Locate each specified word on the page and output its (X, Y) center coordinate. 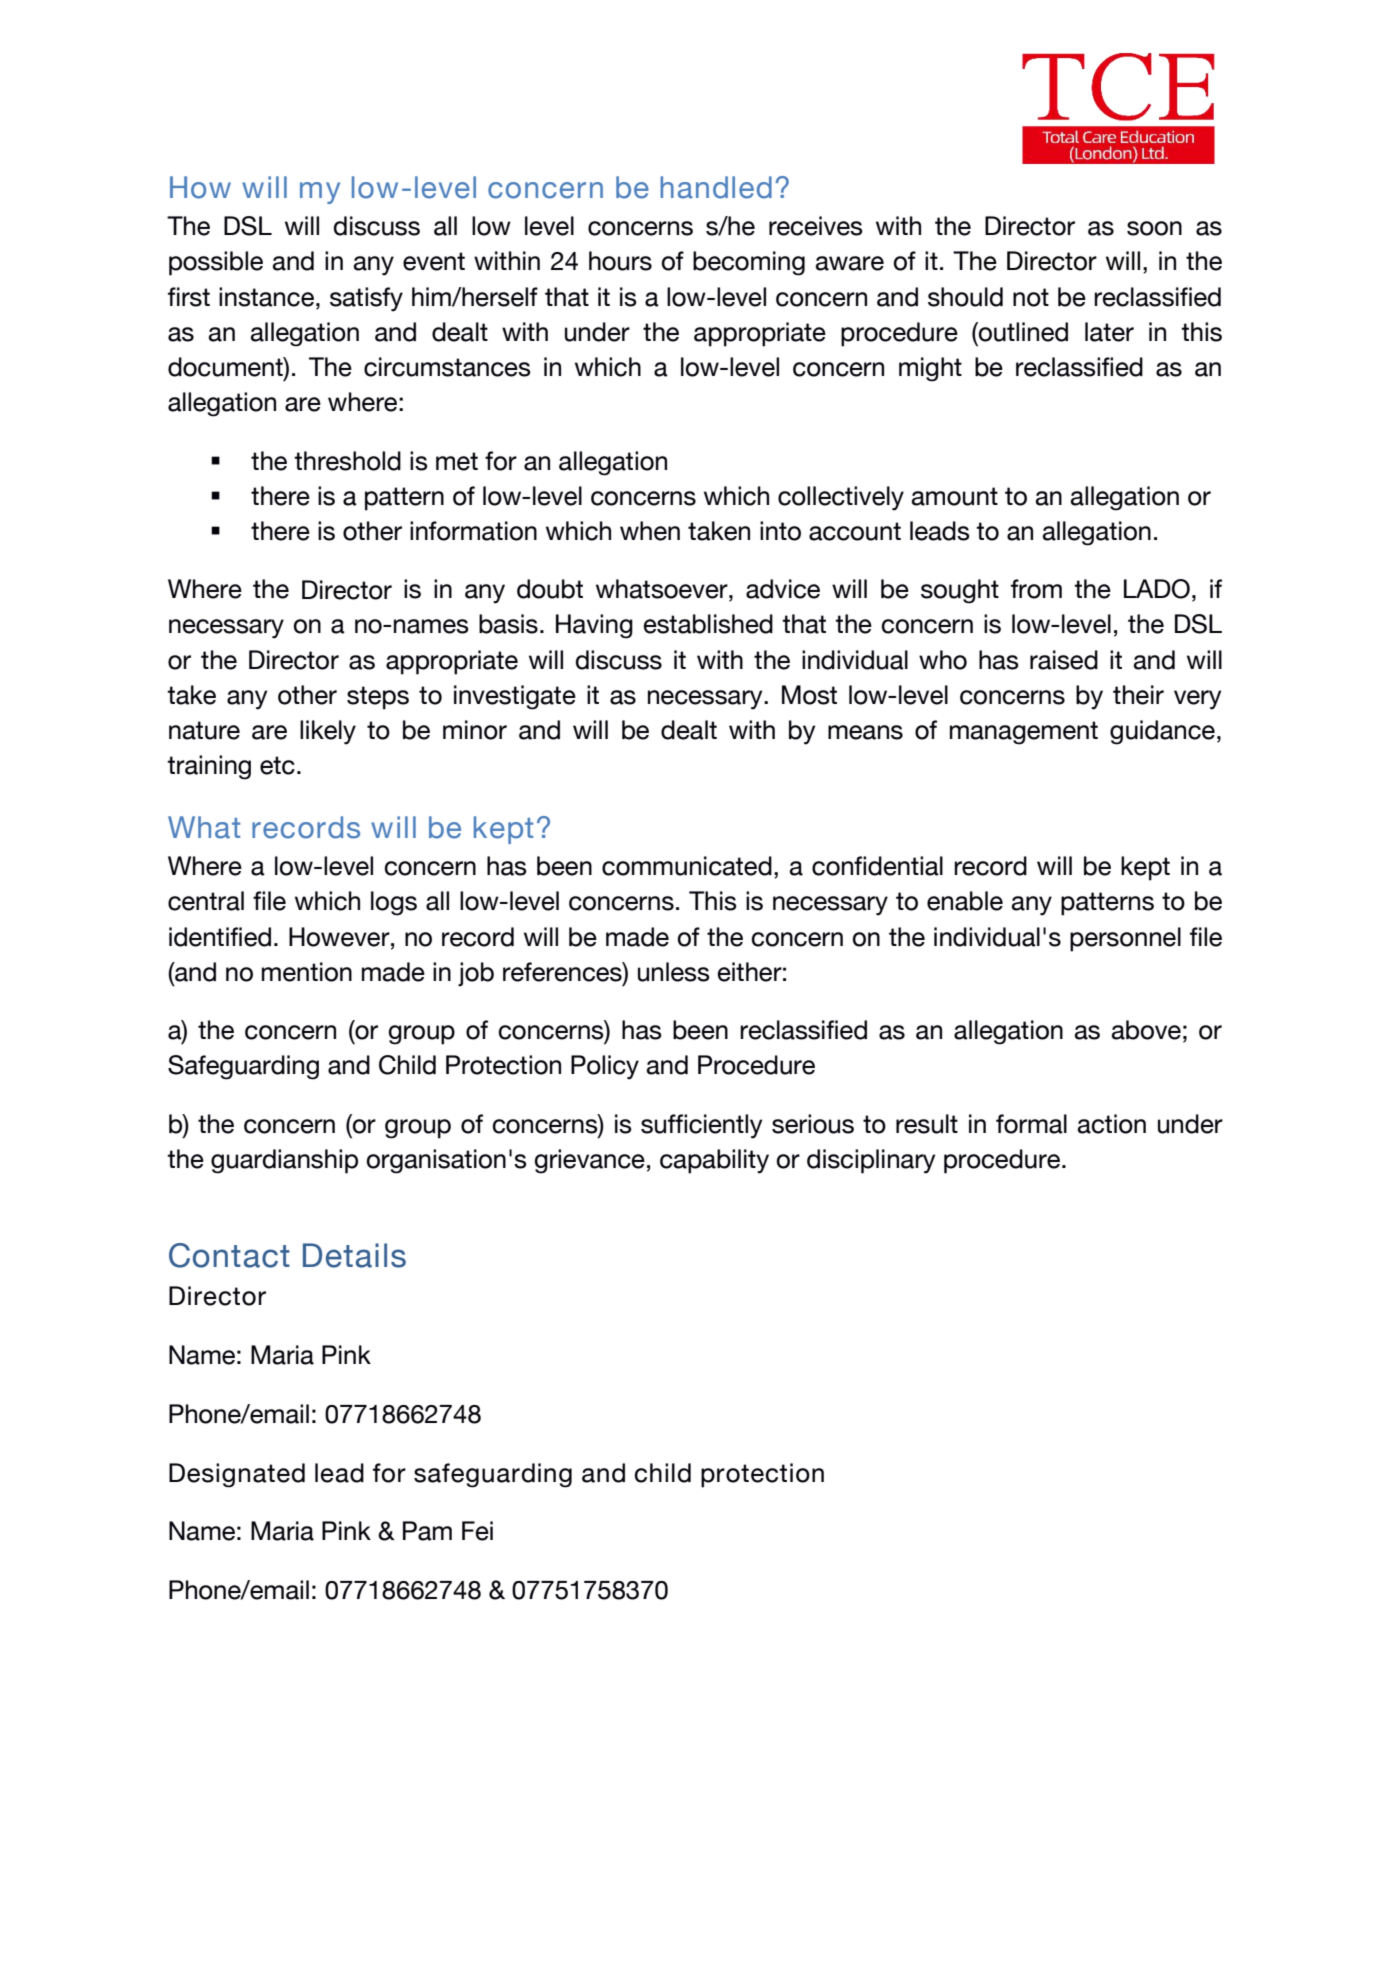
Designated (237, 1475)
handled (716, 187)
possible (216, 263)
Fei (477, 1531)
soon (1154, 228)
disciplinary (871, 1161)
